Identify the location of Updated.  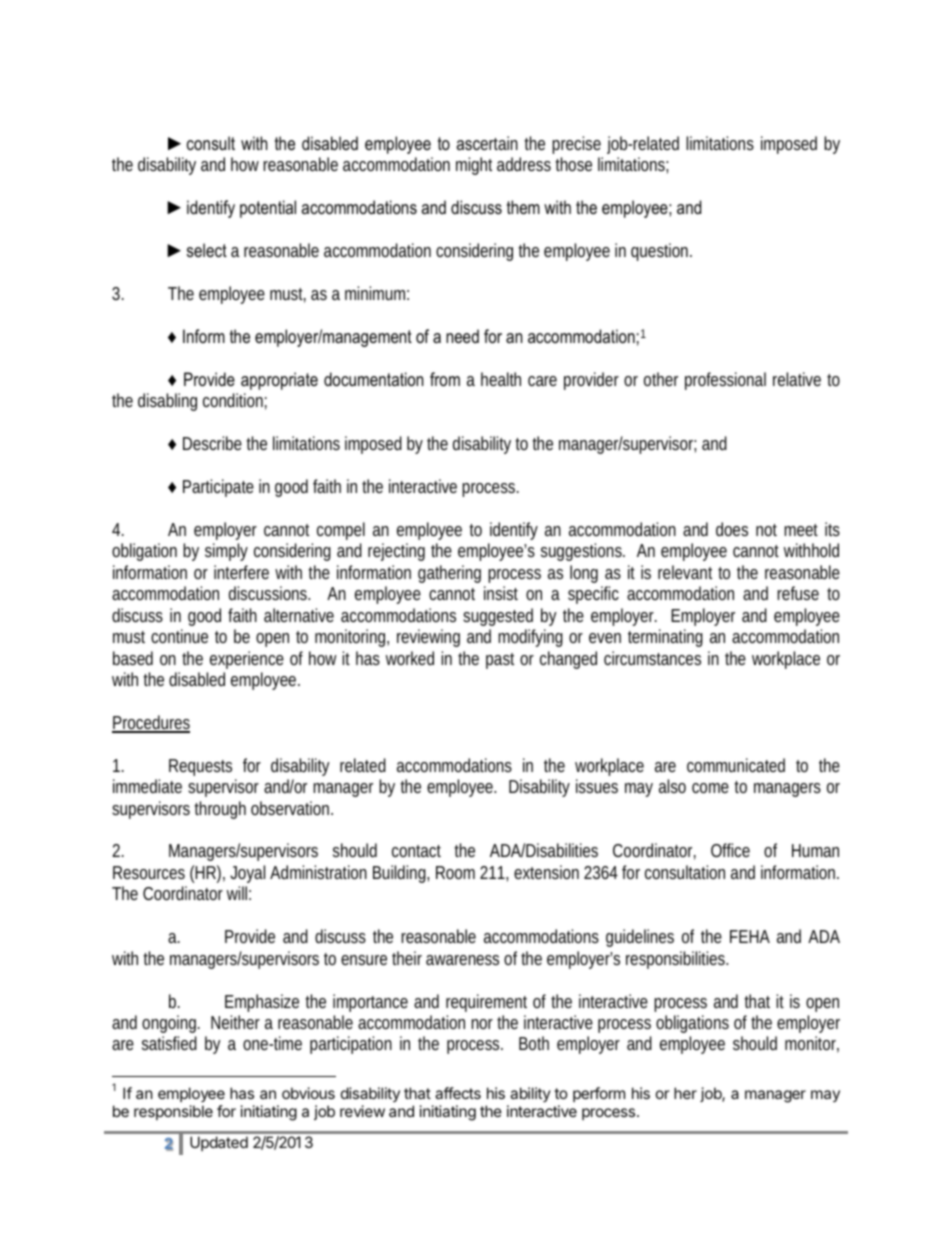
(219, 1143).
